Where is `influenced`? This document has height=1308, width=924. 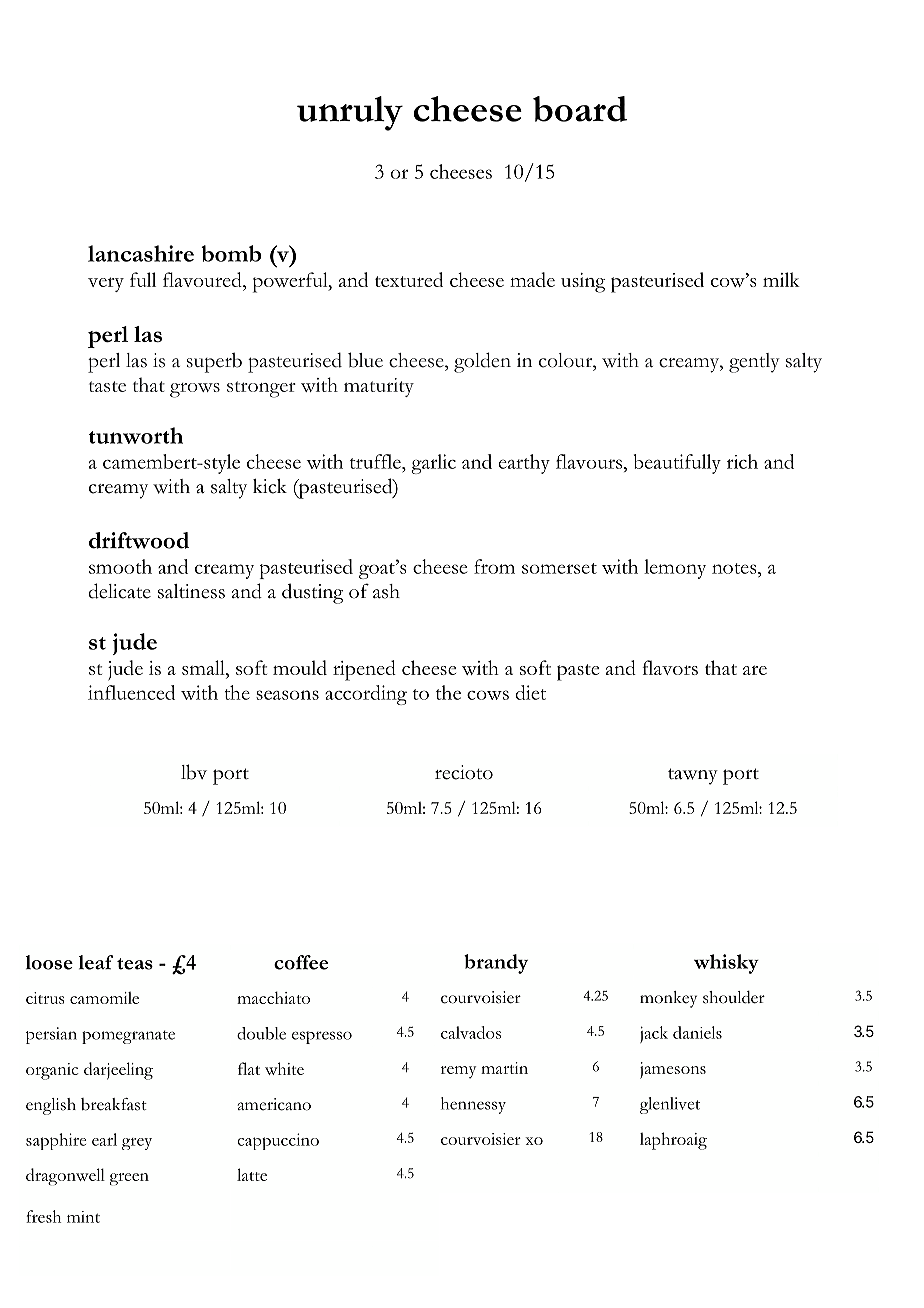 influenced is located at coordinates (131, 692).
